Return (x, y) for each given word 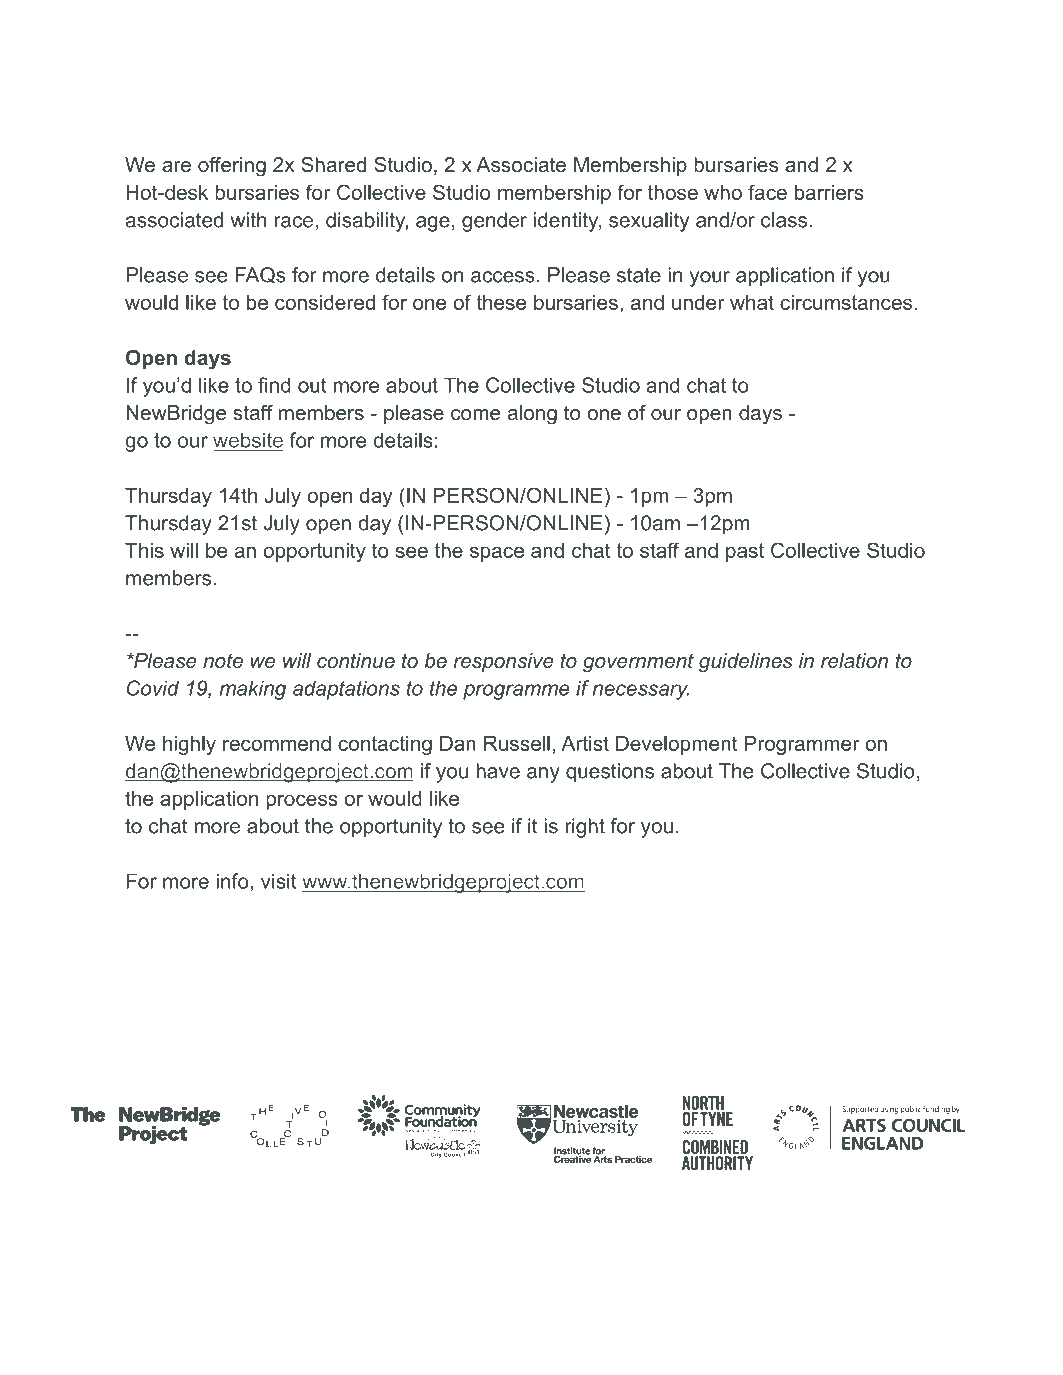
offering (232, 167)
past (745, 552)
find (274, 385)
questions (610, 773)
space (497, 554)
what (752, 302)
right (585, 828)
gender (494, 222)
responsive (504, 662)
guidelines (746, 663)
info (233, 881)
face (767, 192)
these (501, 302)
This (144, 550)
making (253, 690)
